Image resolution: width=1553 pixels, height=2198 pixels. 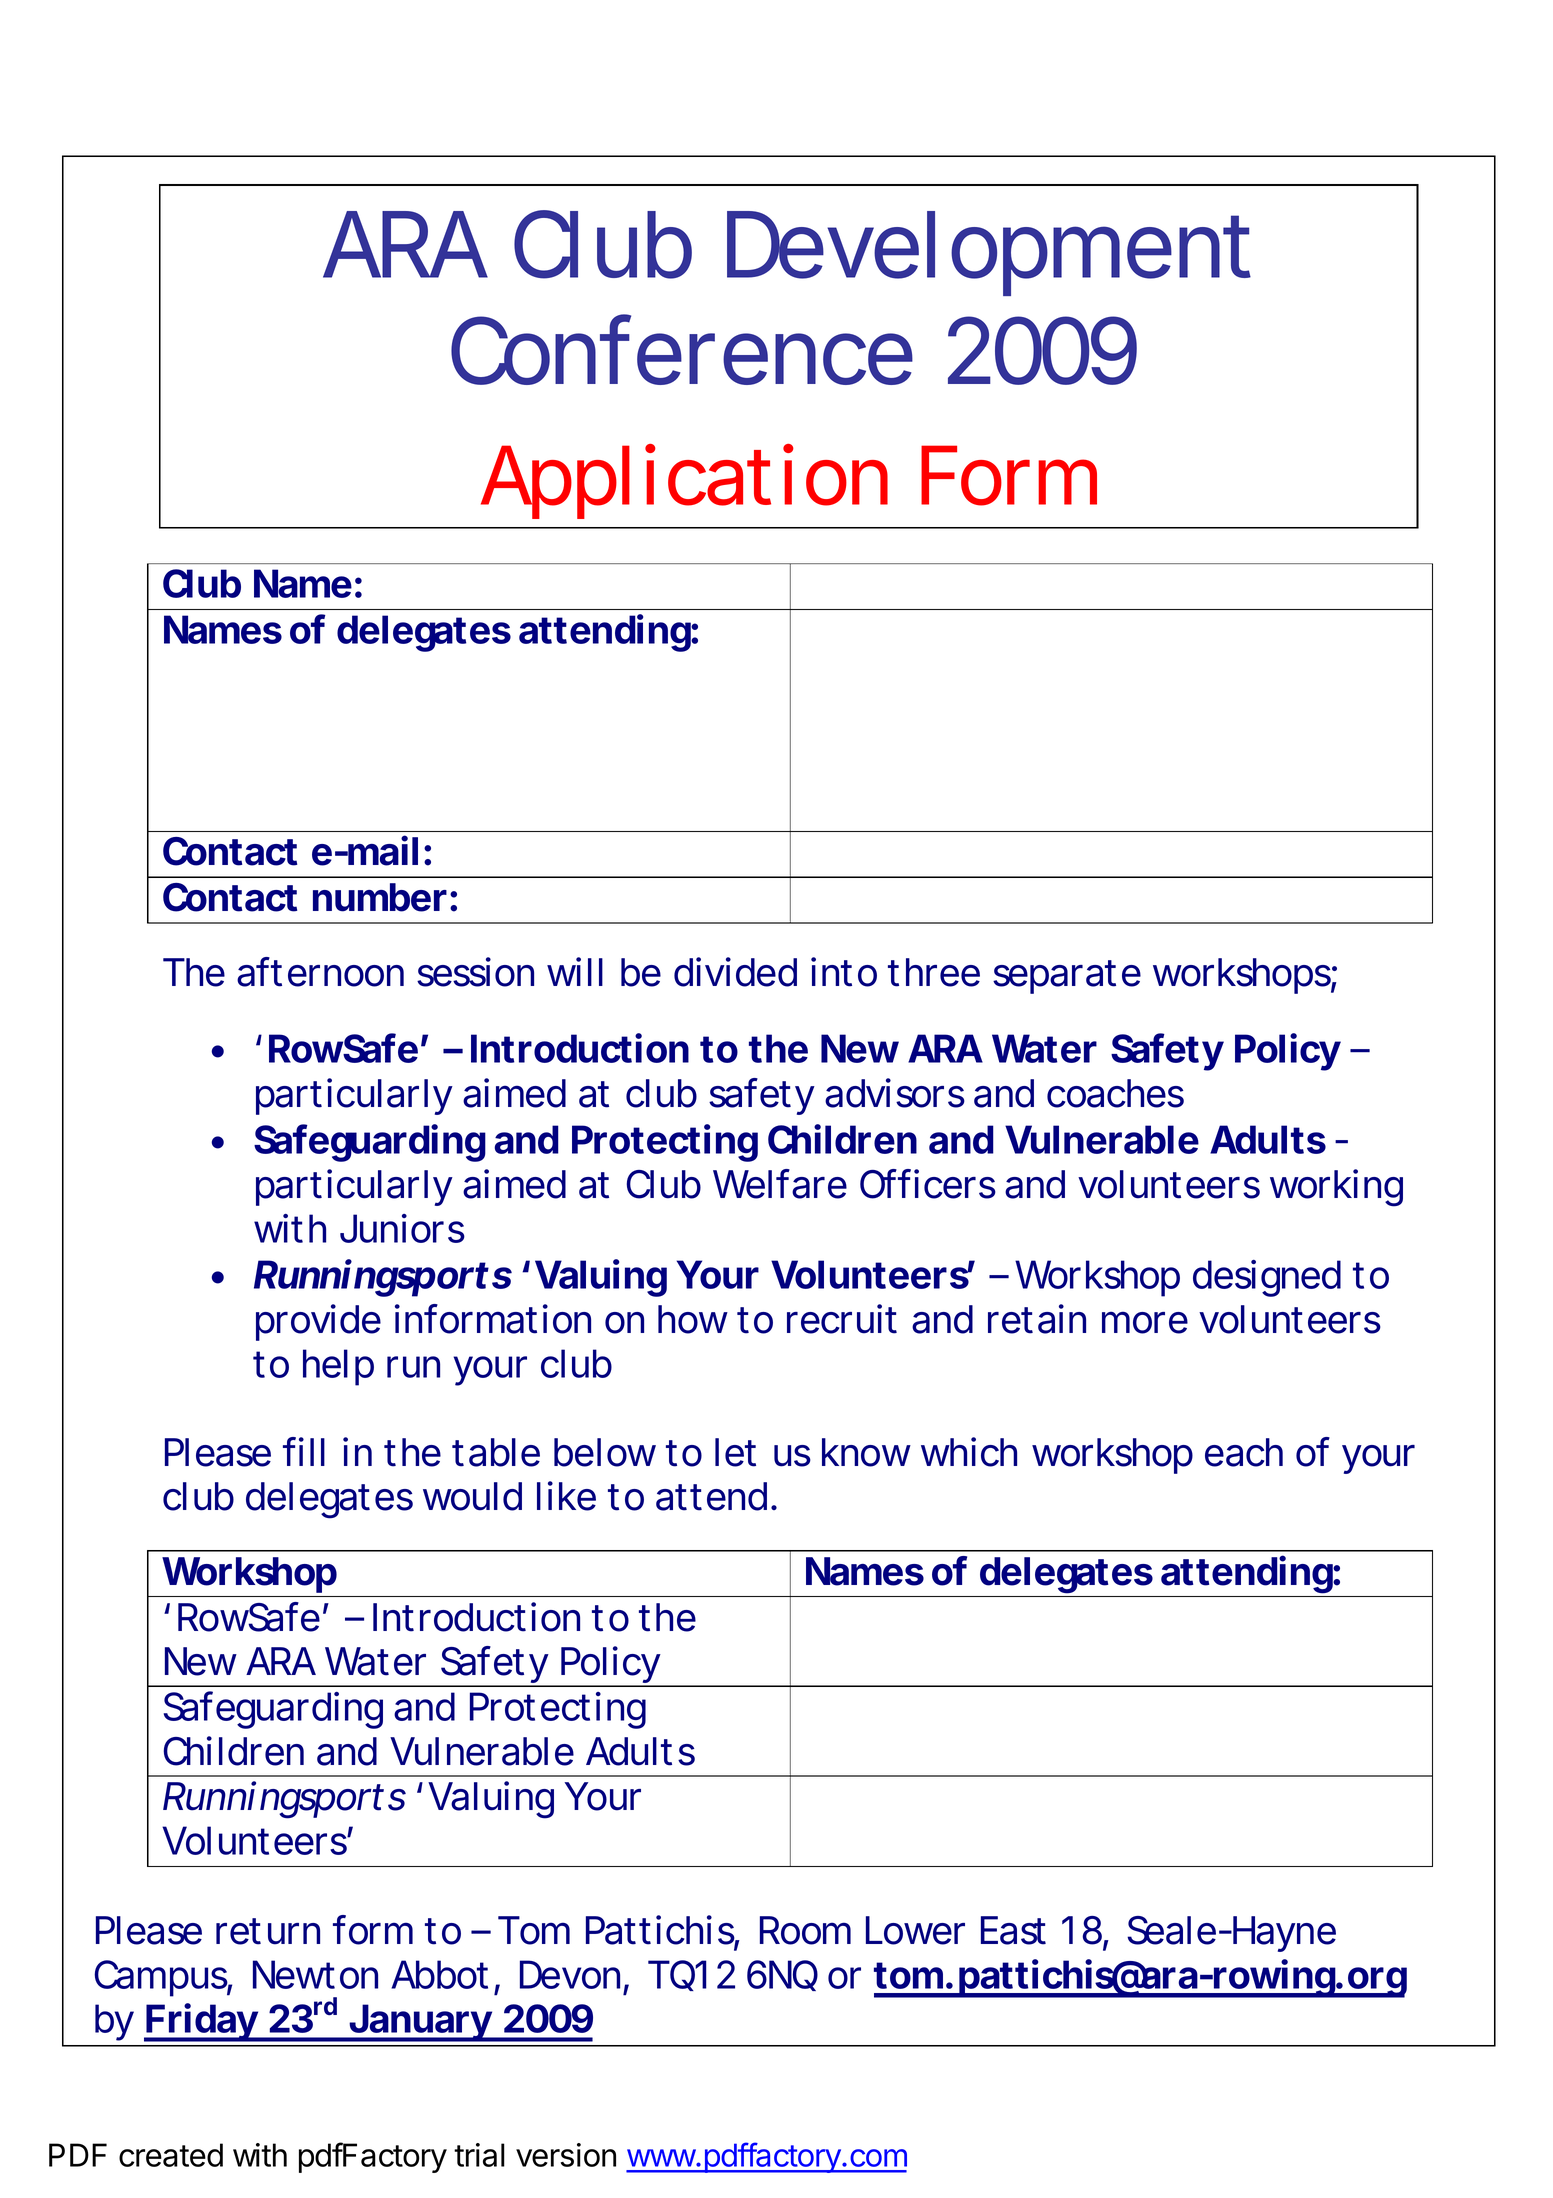 What do you see at coordinates (682, 350) in the screenshot?
I see `Conference` at bounding box center [682, 350].
